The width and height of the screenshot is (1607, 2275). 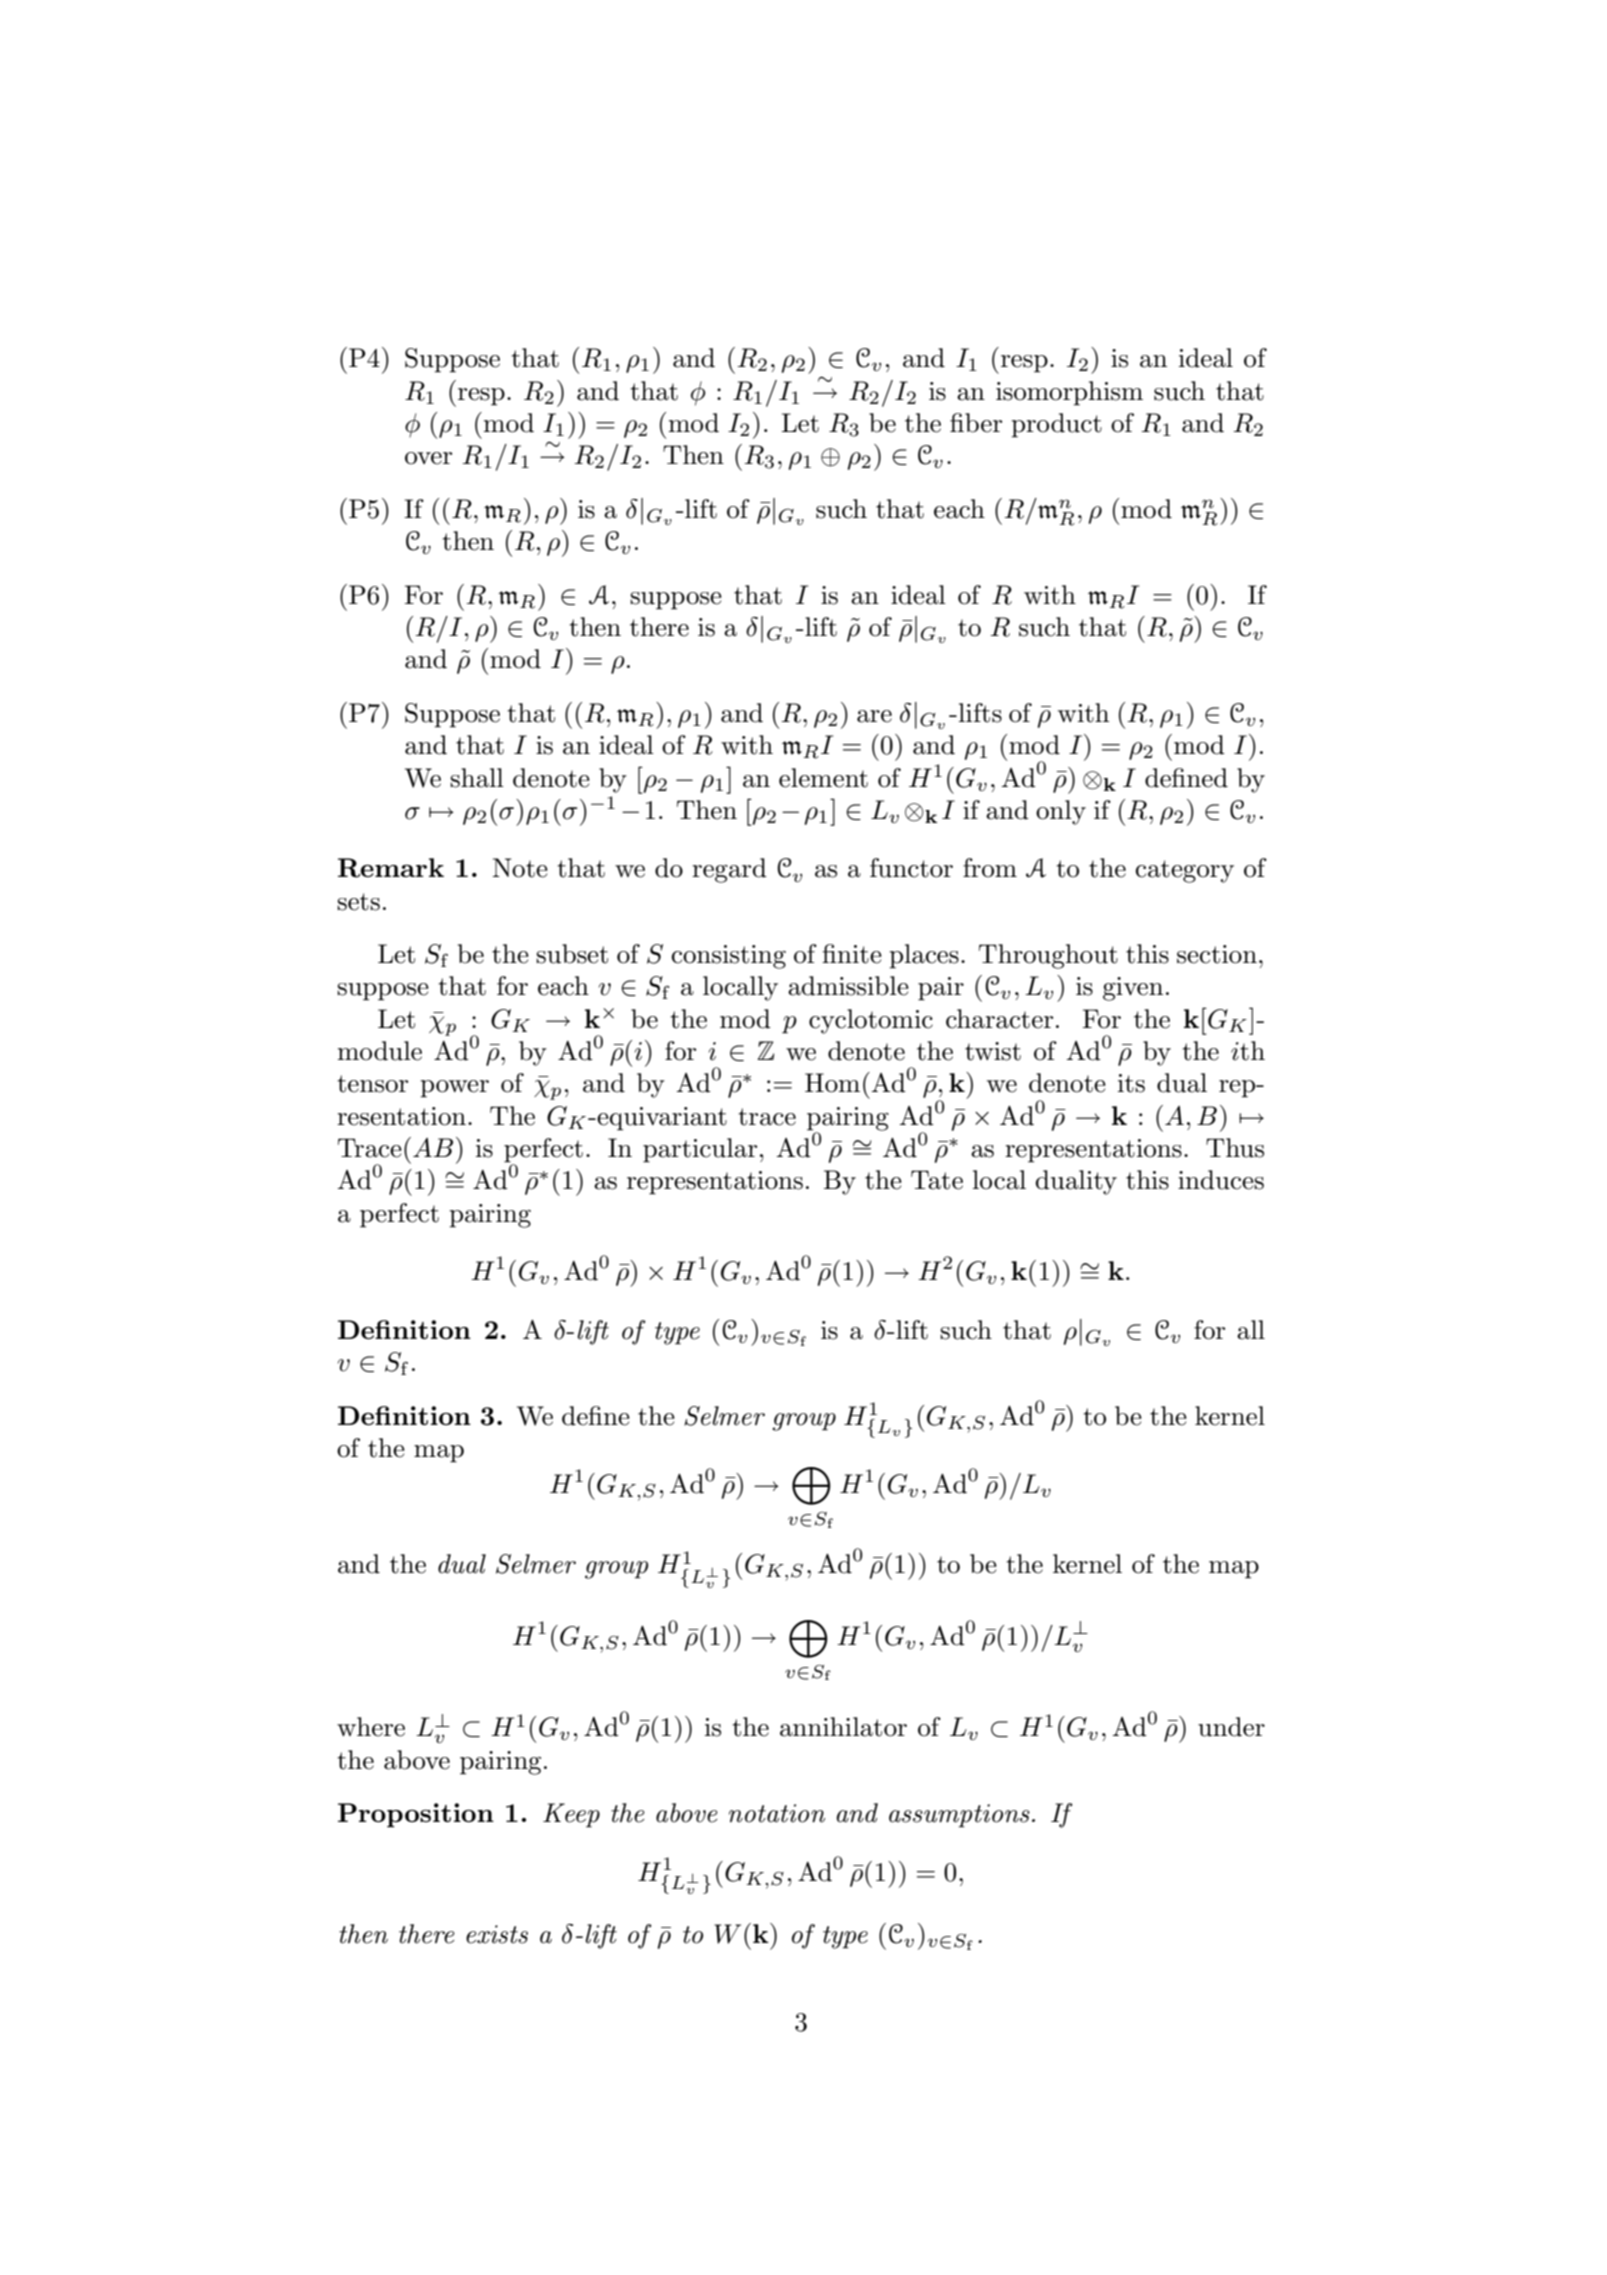 What do you see at coordinates (497, 1934) in the screenshot?
I see `exists` at bounding box center [497, 1934].
